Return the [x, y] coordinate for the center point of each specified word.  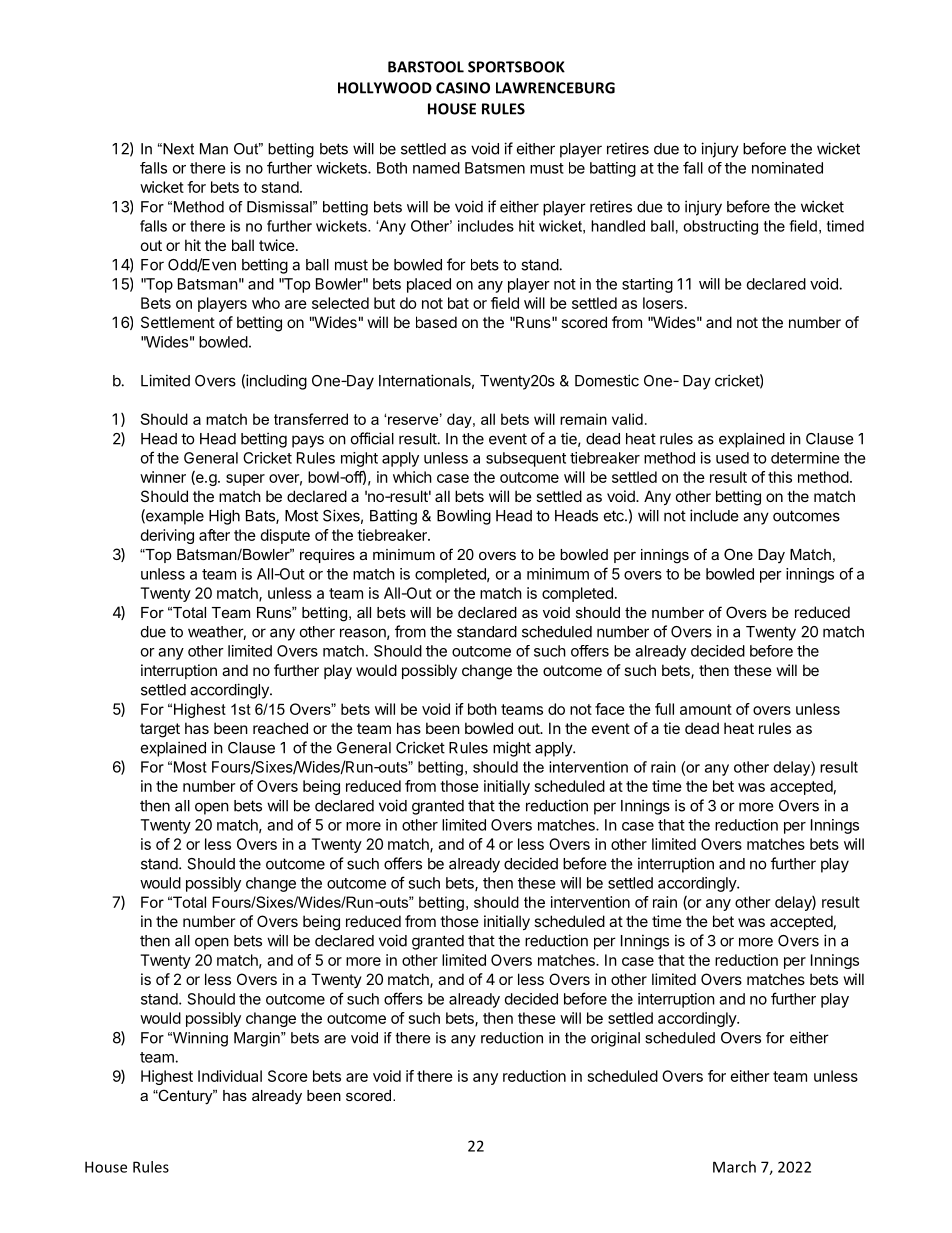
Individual [230, 1076]
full [664, 709]
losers [663, 303]
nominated [787, 168]
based [436, 322]
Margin [258, 1039]
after [214, 535]
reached [280, 728]
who [266, 303]
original [615, 1039]
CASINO [463, 88]
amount [706, 709]
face [610, 709]
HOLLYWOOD [385, 88]
